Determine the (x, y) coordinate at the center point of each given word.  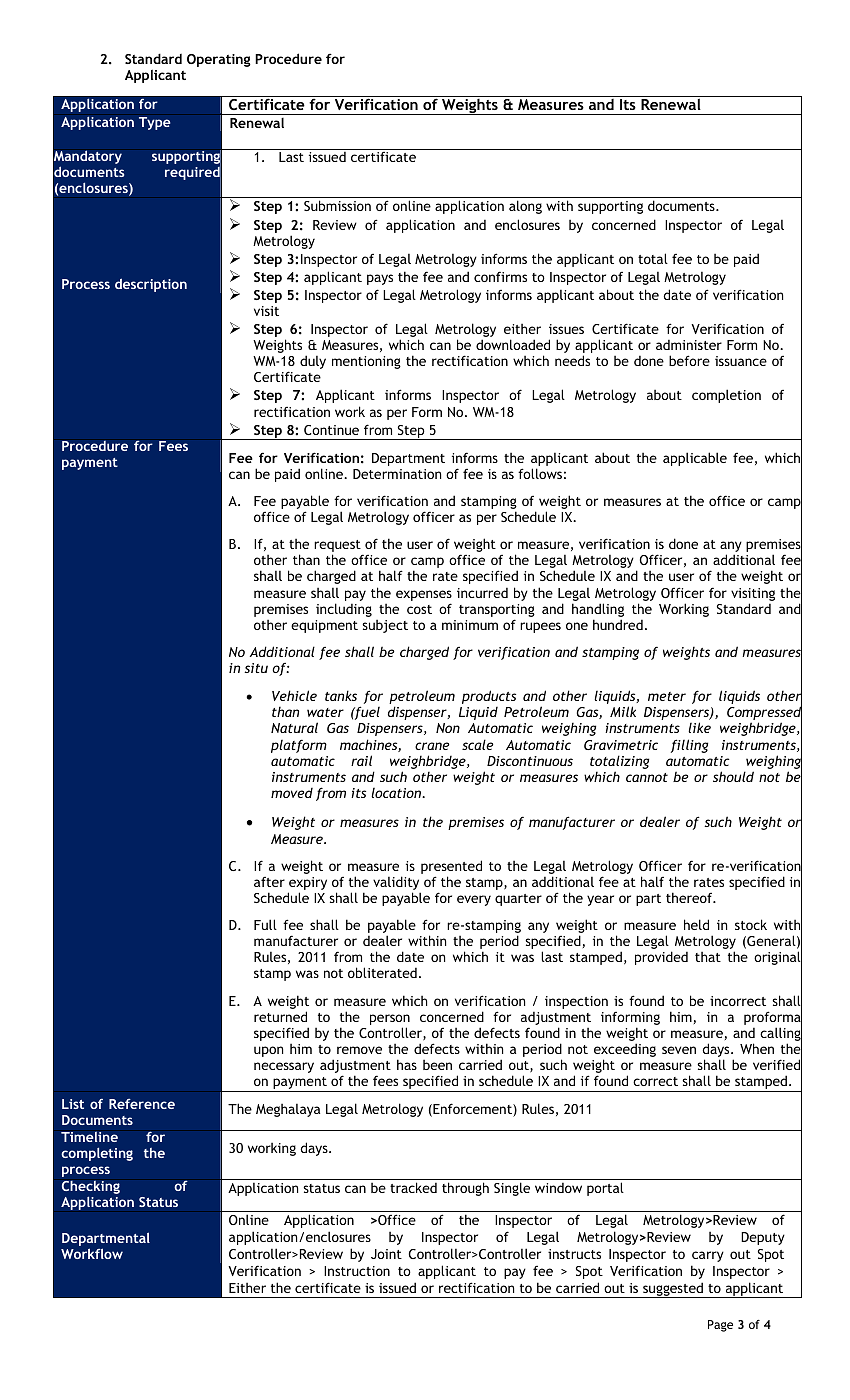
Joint (386, 1254)
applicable (695, 459)
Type (155, 123)
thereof (690, 897)
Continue (331, 430)
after (269, 882)
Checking (91, 1189)
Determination (397, 474)
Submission (337, 205)
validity (397, 884)
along (525, 207)
